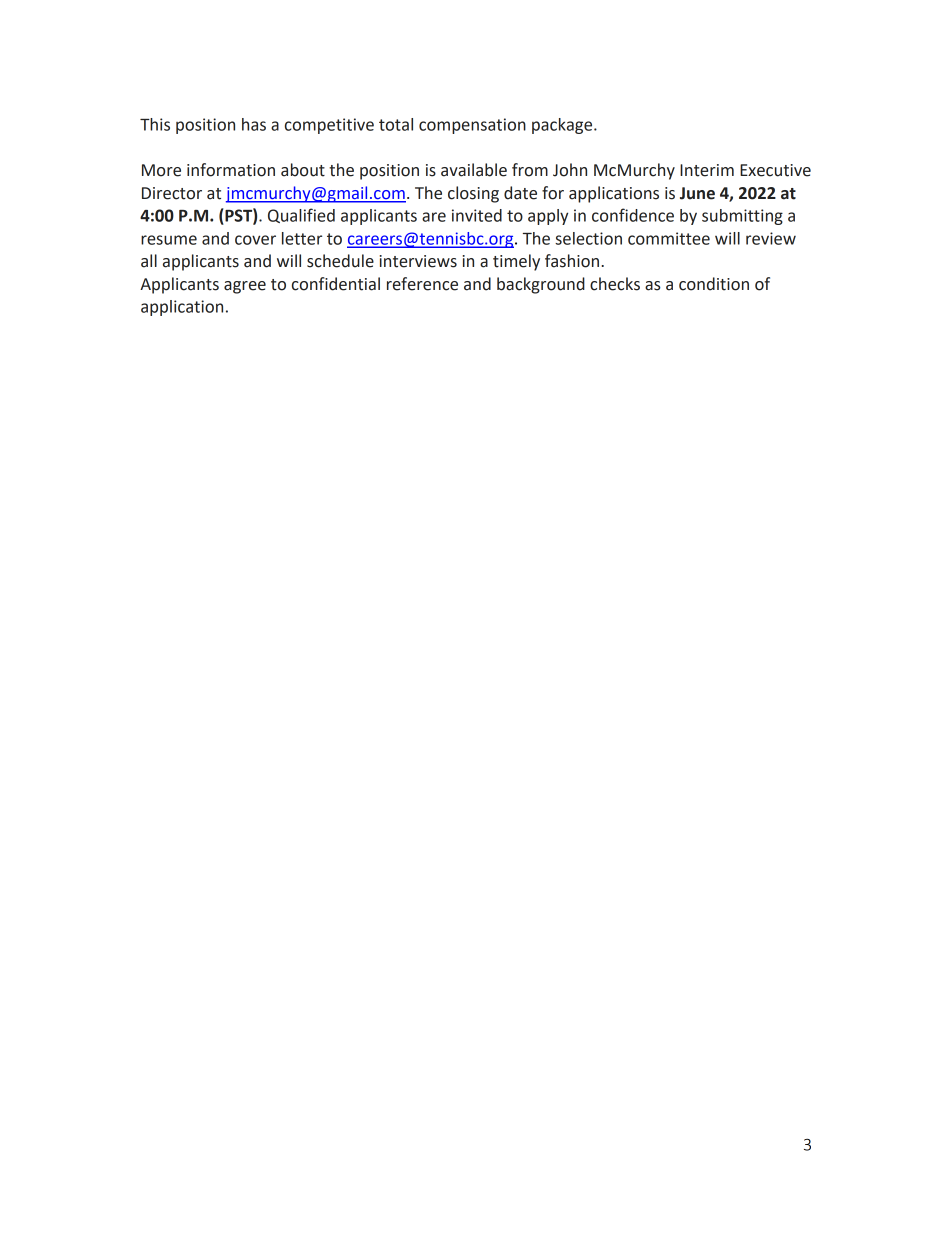 The width and height of the screenshot is (952, 1233). What do you see at coordinates (477, 215) in the screenshot?
I see `invited` at bounding box center [477, 215].
